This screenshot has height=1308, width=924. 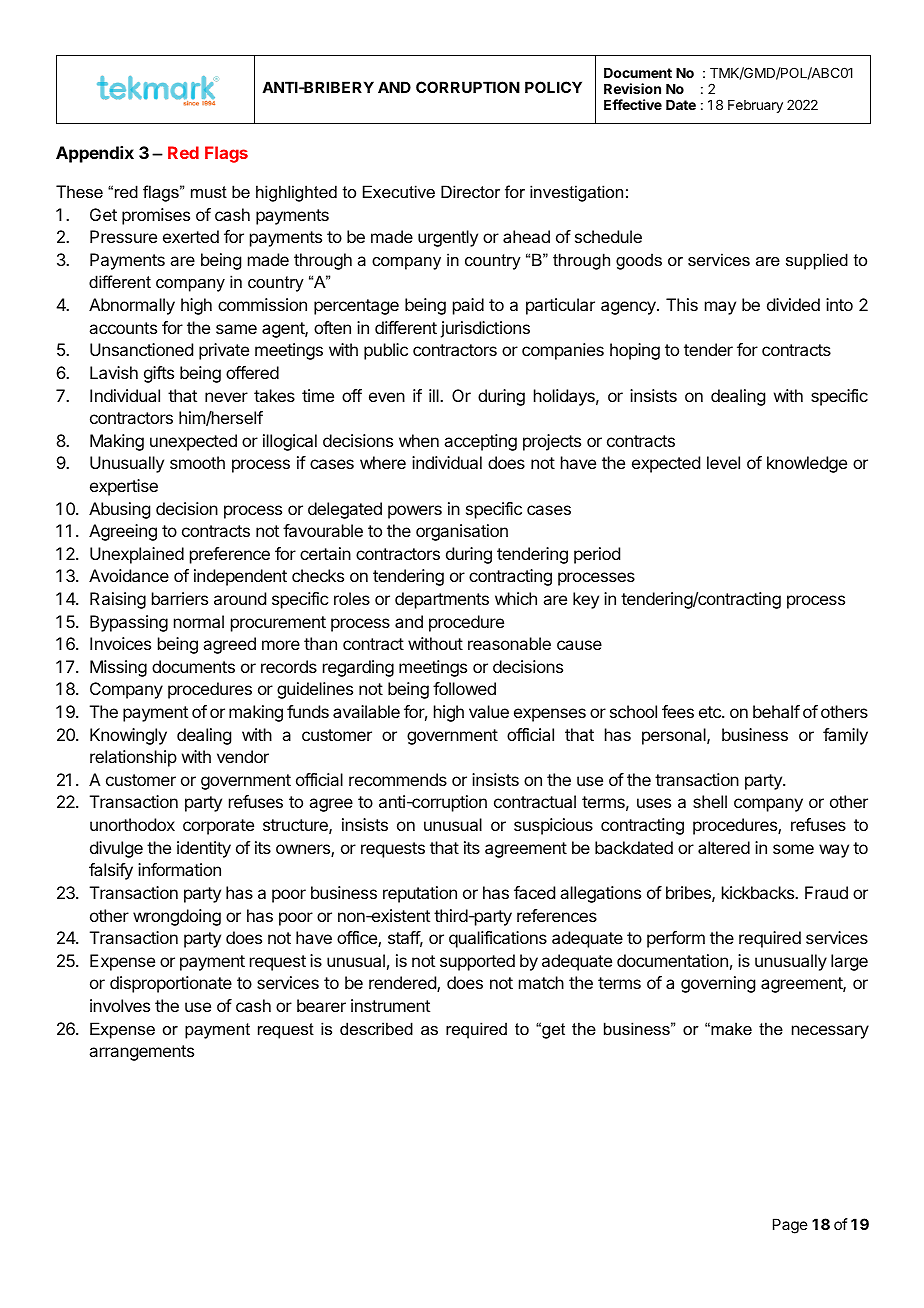 What do you see at coordinates (755, 106) in the screenshot?
I see `February` at bounding box center [755, 106].
